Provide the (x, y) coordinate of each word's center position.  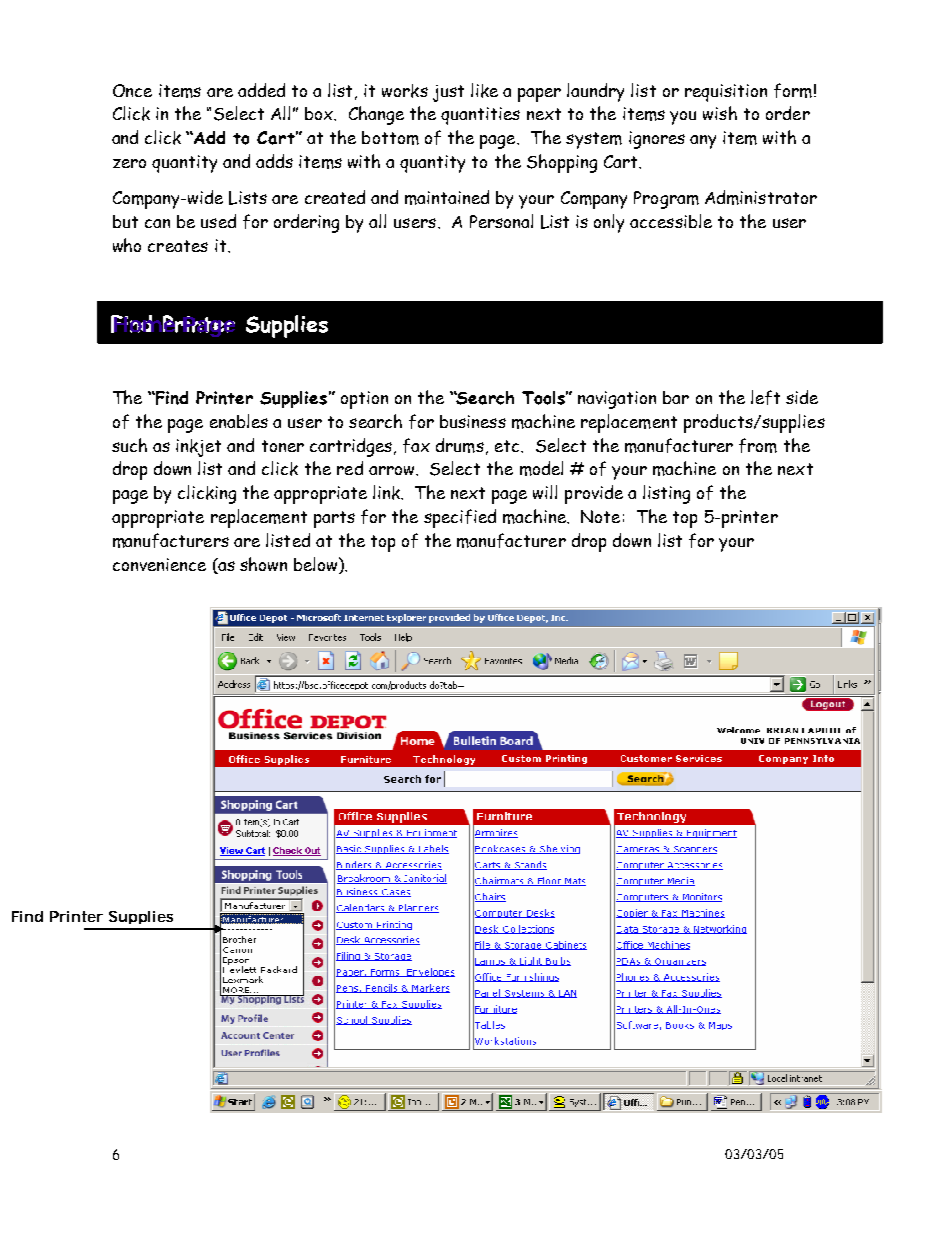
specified (460, 518)
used (218, 221)
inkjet (198, 448)
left (765, 397)
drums (460, 445)
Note (600, 516)
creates (178, 246)
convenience (159, 564)
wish (720, 113)
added (261, 90)
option (364, 400)
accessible (671, 221)
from (758, 445)
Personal (501, 221)
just (448, 93)
